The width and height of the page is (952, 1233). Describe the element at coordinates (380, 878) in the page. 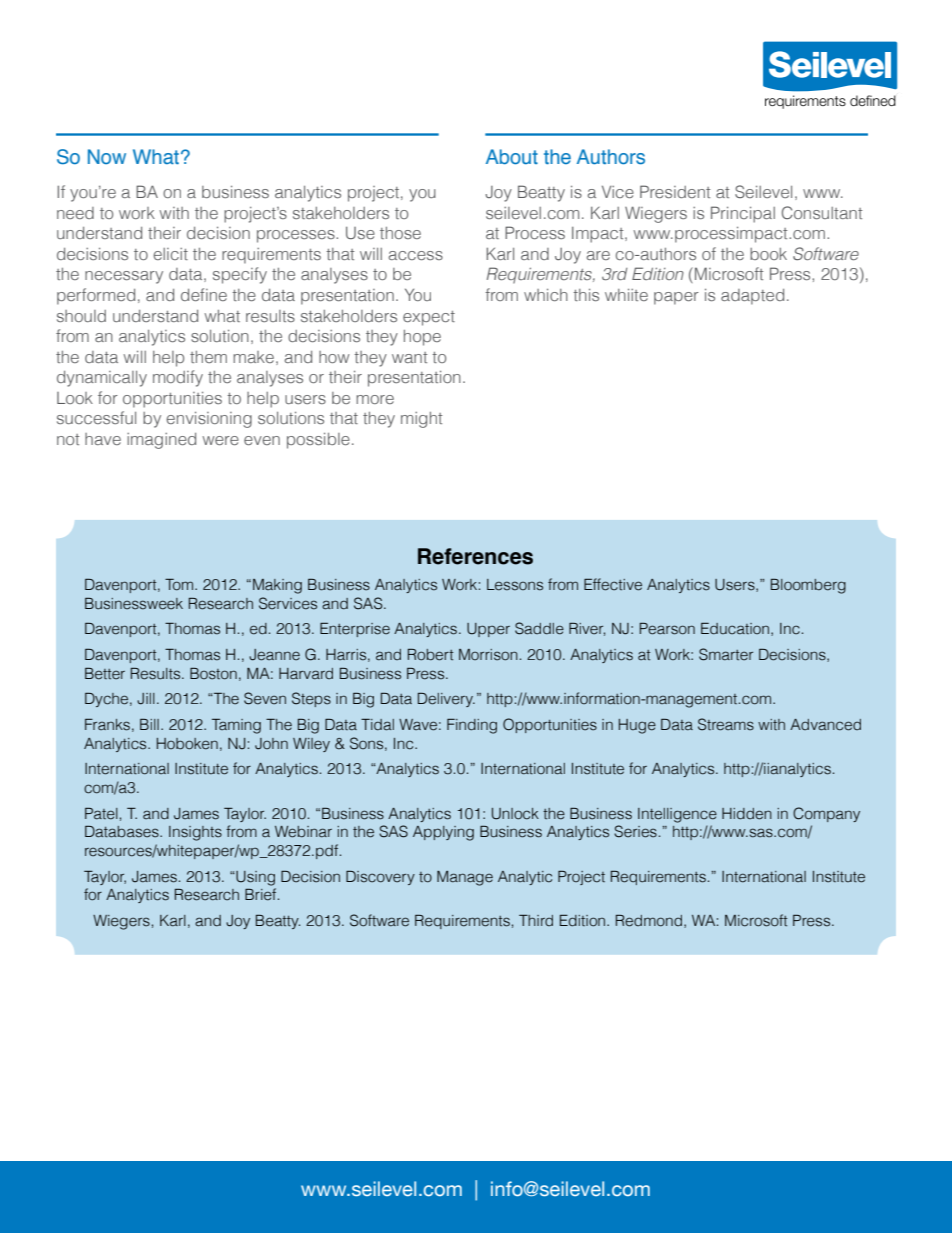

I see `Discovery` at that location.
